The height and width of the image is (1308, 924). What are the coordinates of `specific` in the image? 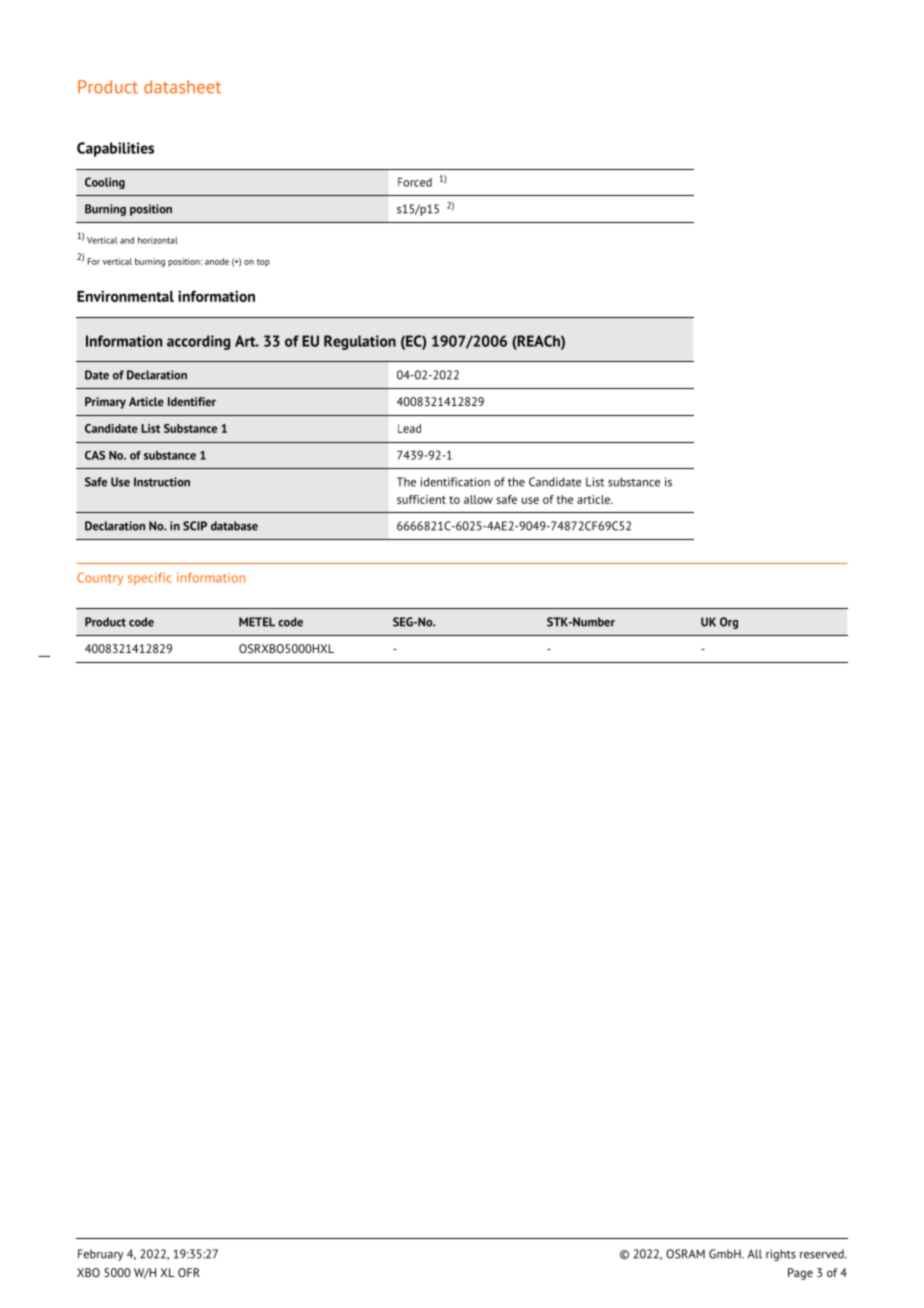 It's located at (150, 579).
